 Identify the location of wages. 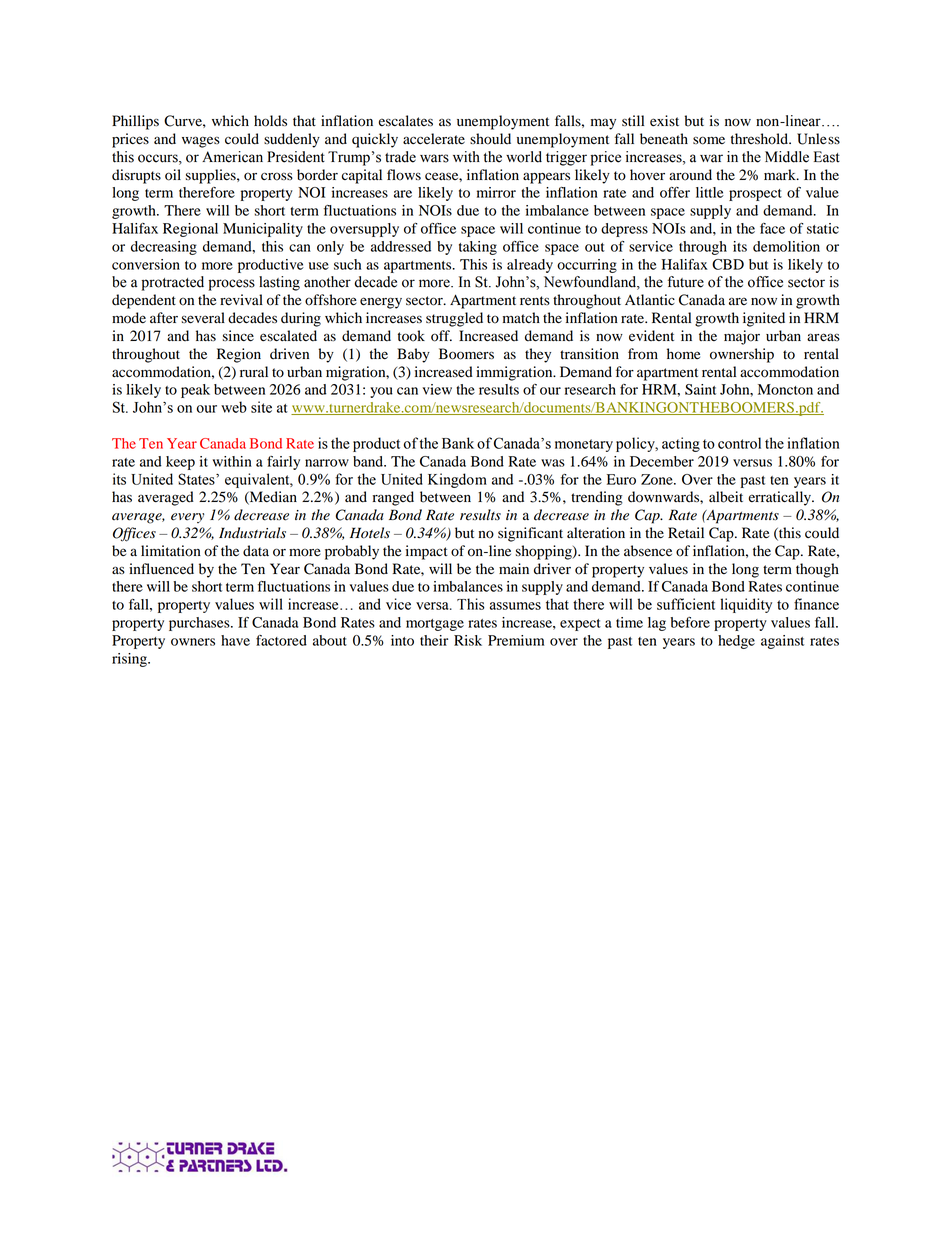
(201, 142).
